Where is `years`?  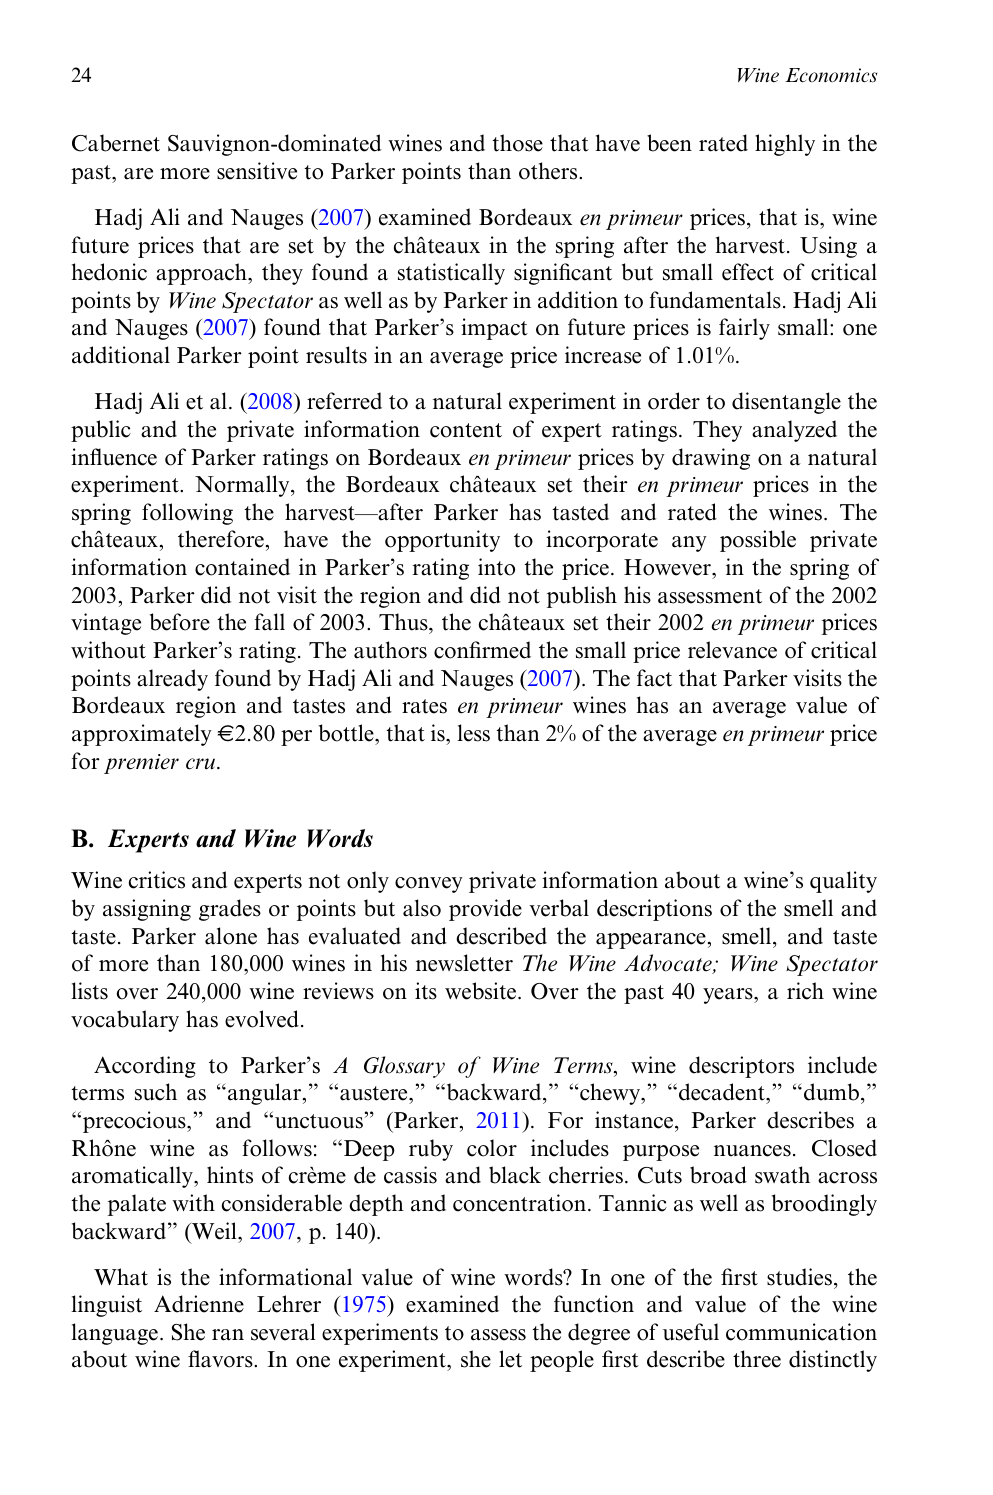
years is located at coordinates (729, 996).
